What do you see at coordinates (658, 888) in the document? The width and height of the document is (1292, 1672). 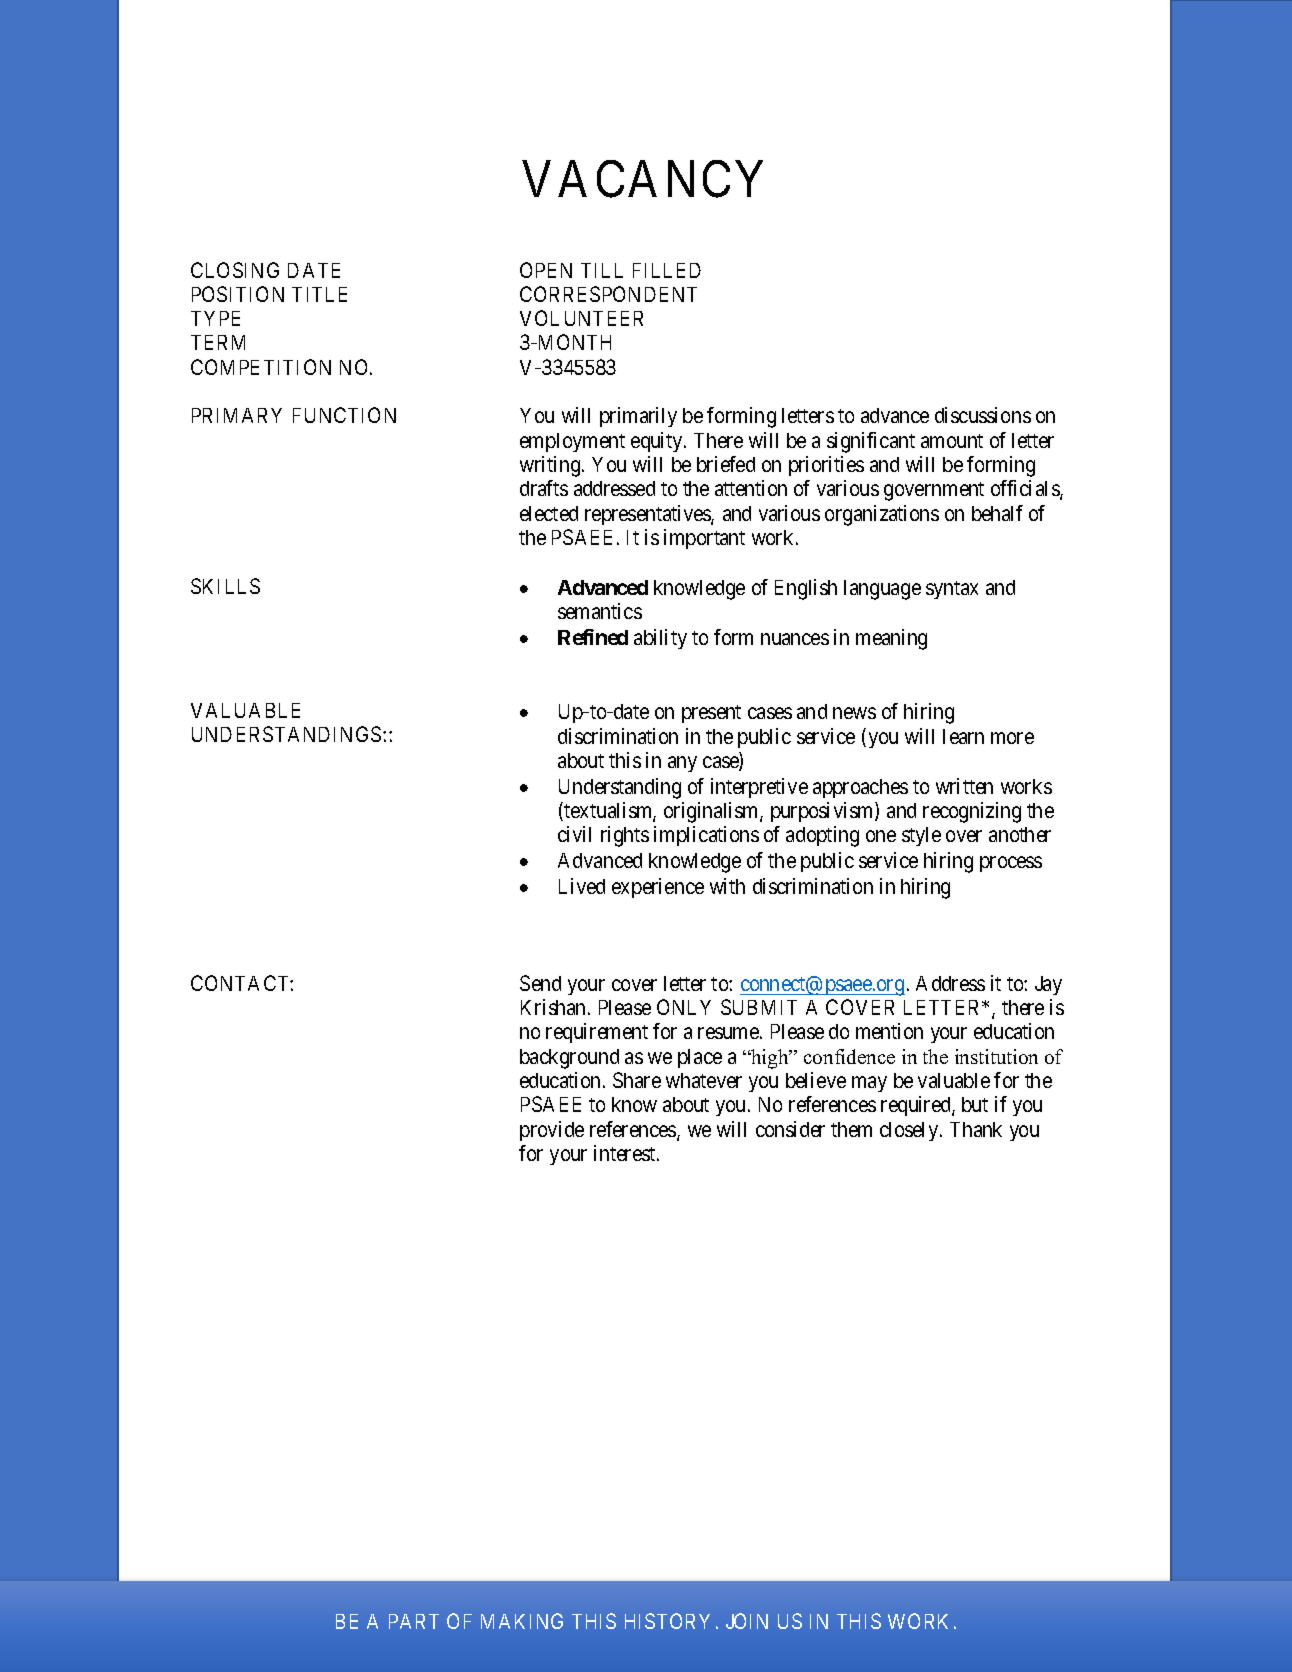 I see `experience` at bounding box center [658, 888].
